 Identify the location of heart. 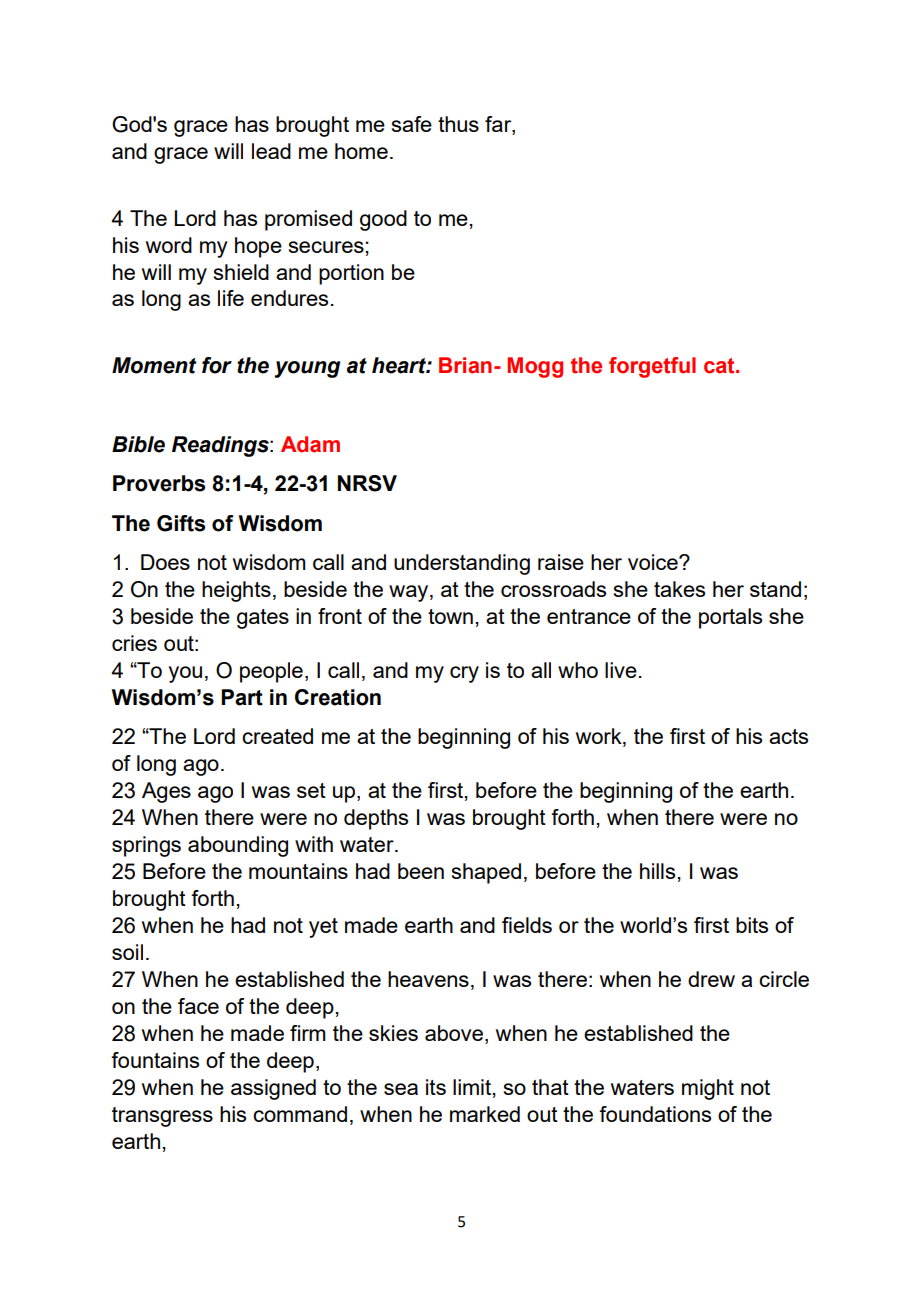
(400, 365).
